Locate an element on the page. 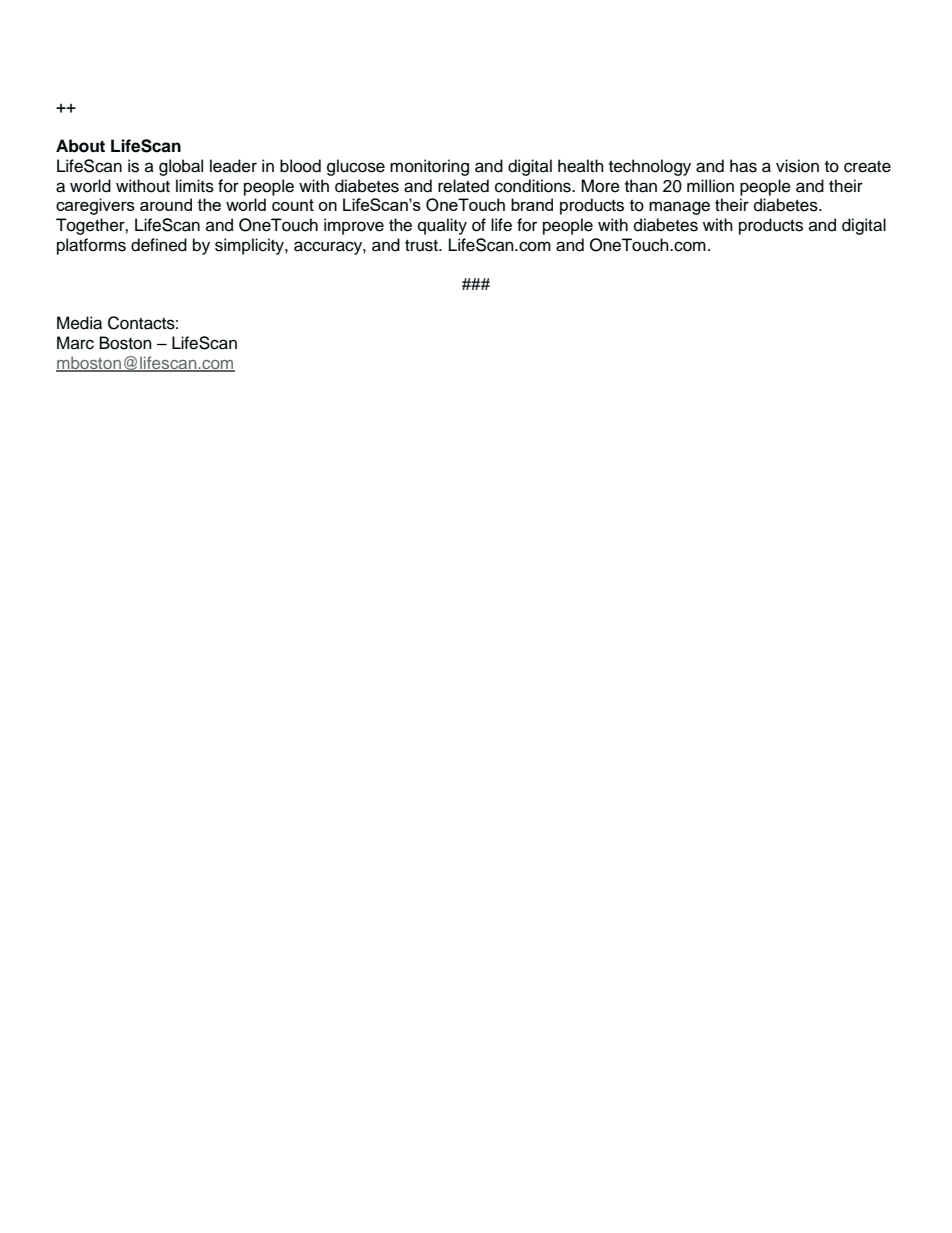 The height and width of the page is (1233, 952). trust is located at coordinates (422, 245).
